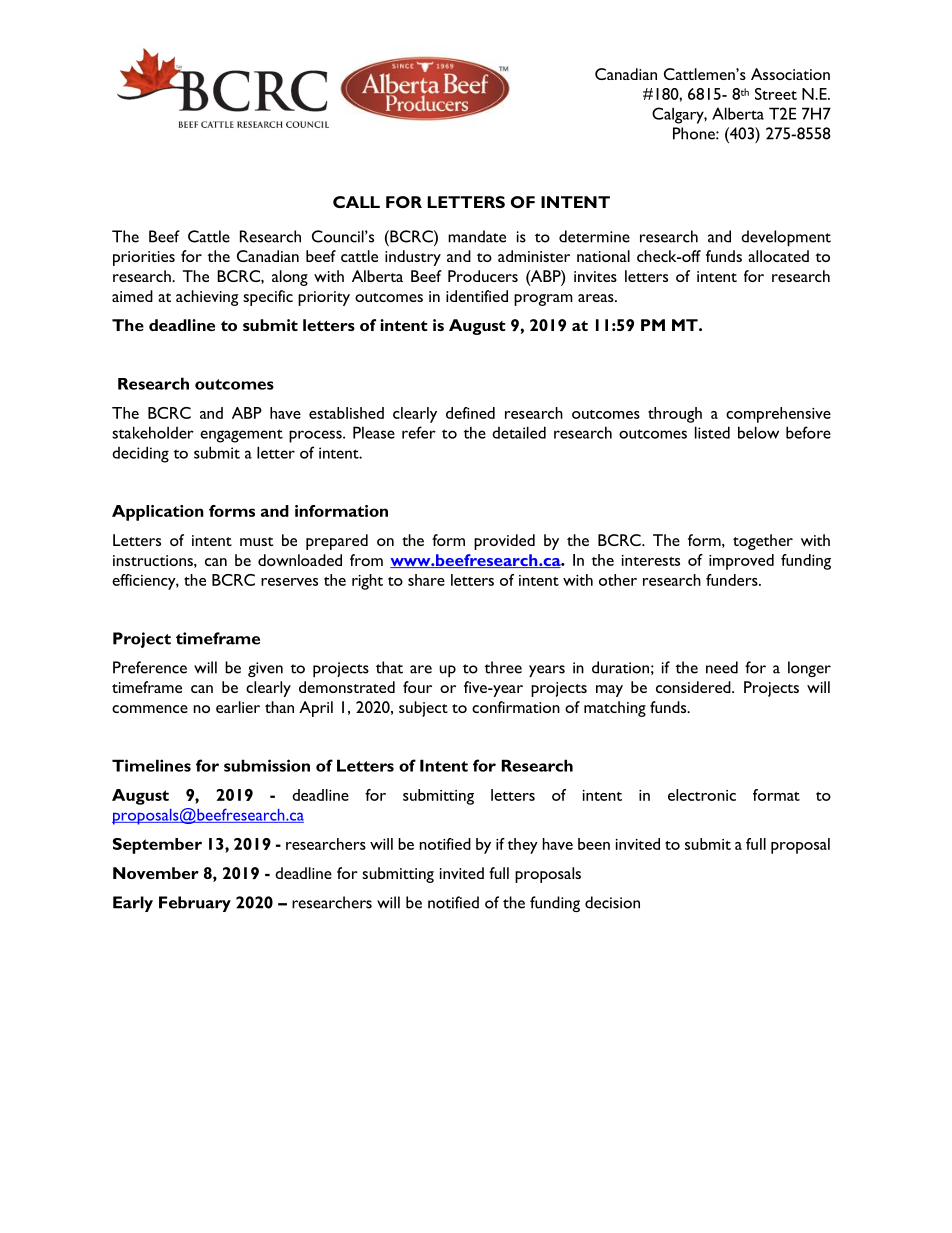  Describe the element at coordinates (356, 202) in the screenshot. I see `CALL` at that location.
